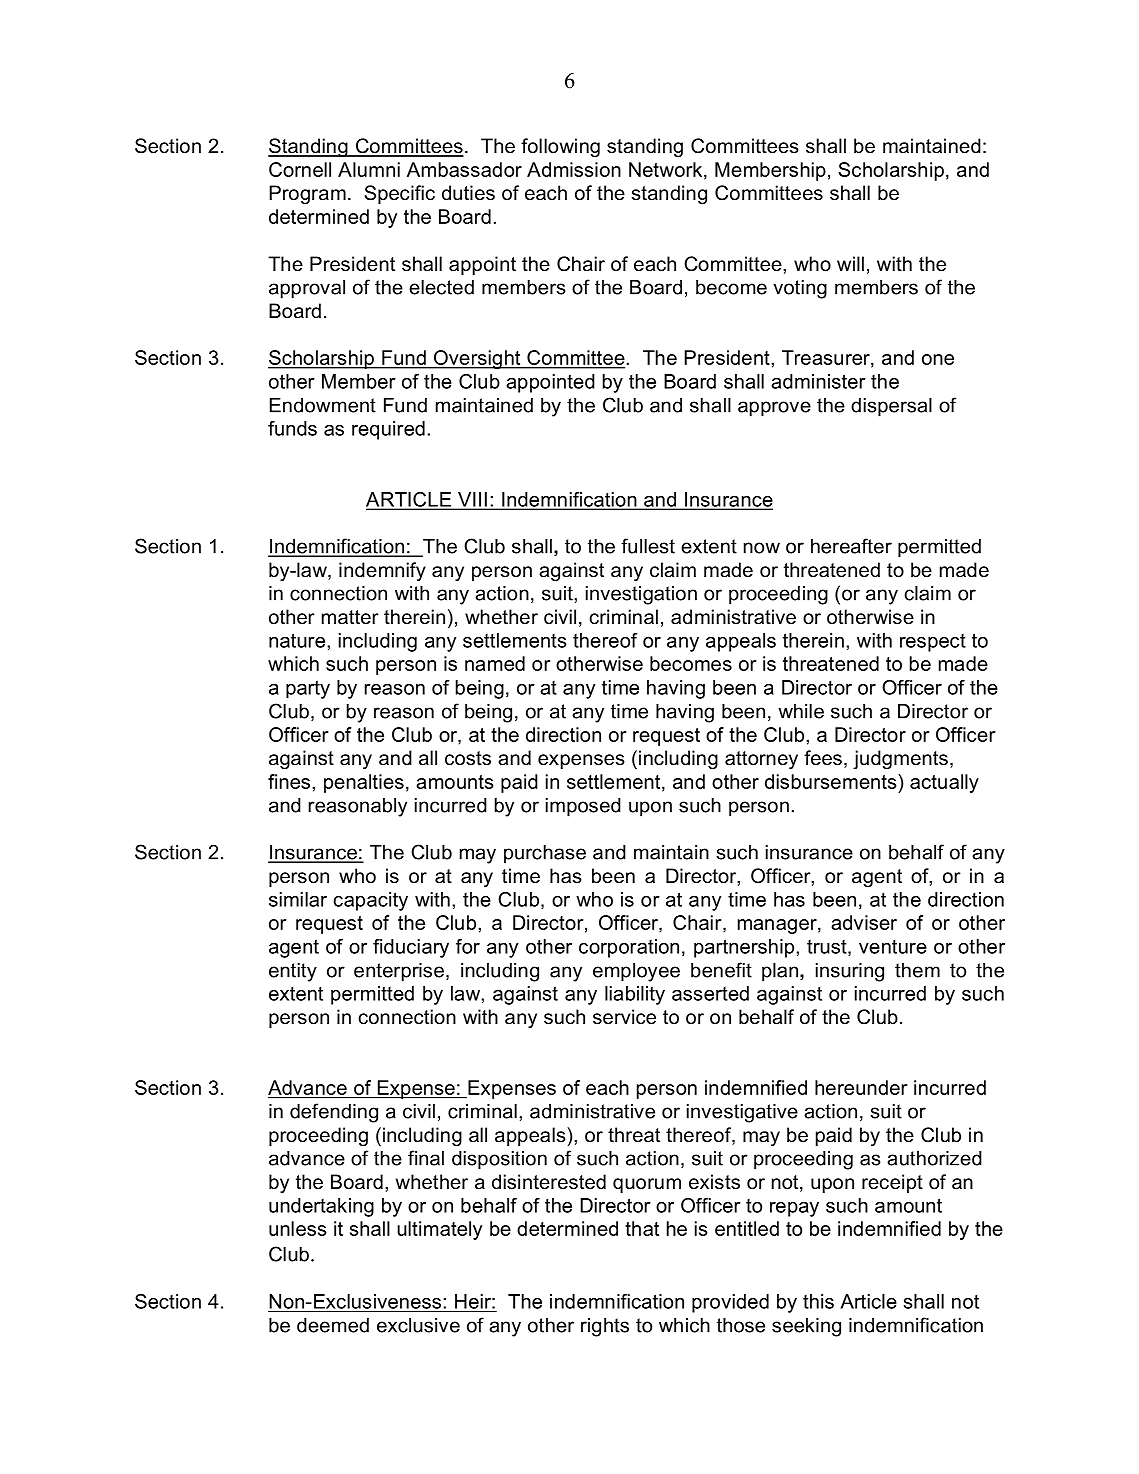 This screenshot has width=1139, height=1474. I want to click on Admission, so click(574, 169).
